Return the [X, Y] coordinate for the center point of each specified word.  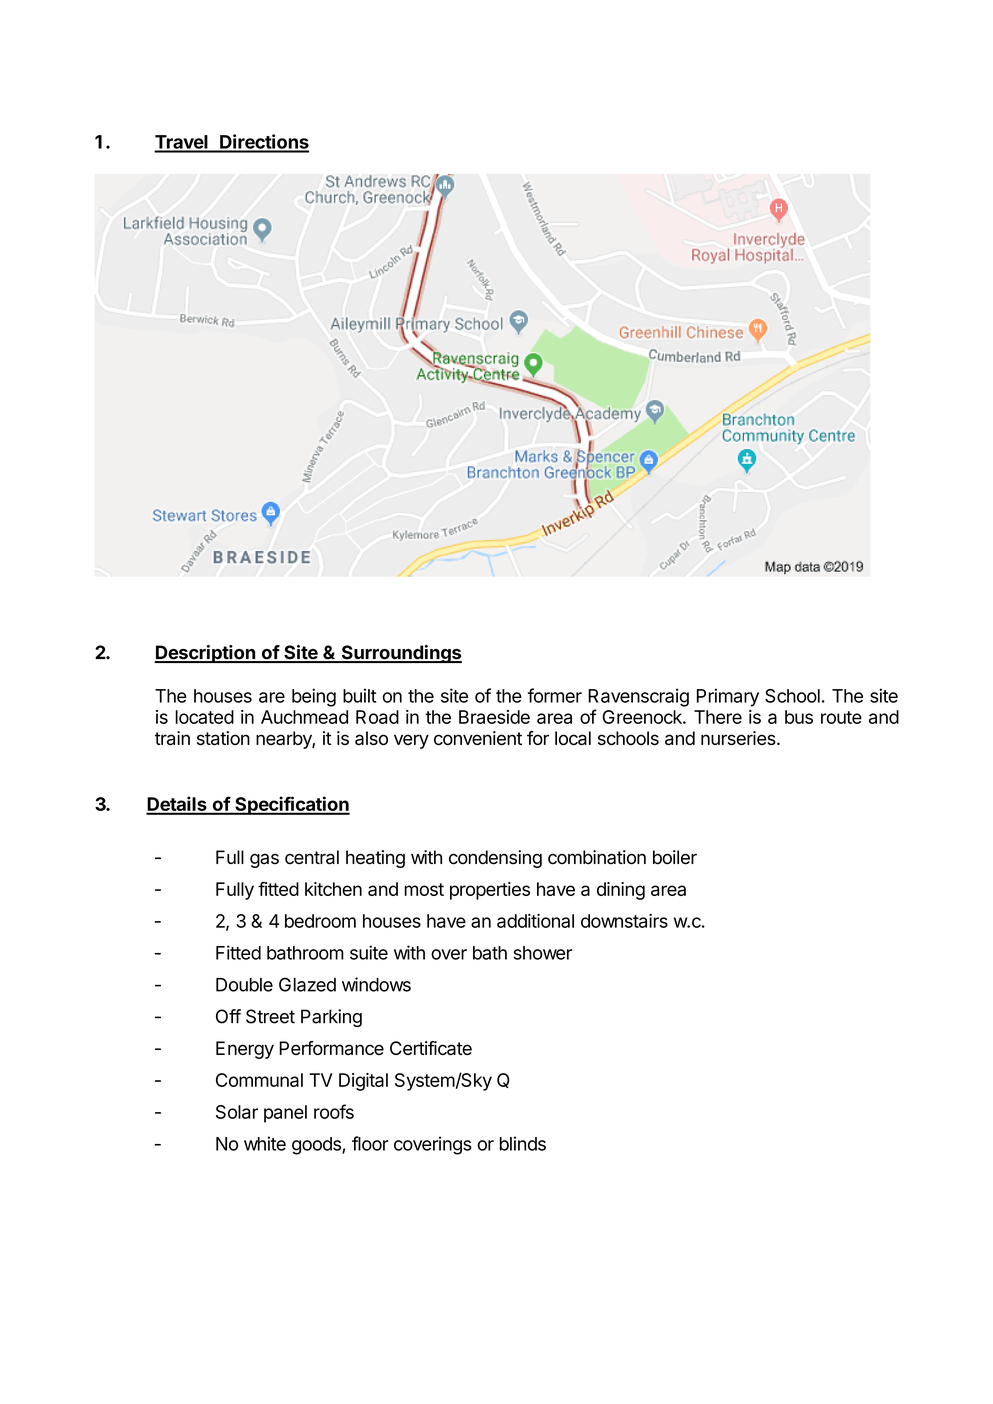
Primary [728, 697]
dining [621, 891]
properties [490, 891]
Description [205, 654]
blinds [523, 1143]
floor [370, 1143]
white [265, 1143]
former [554, 695]
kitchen [333, 889]
